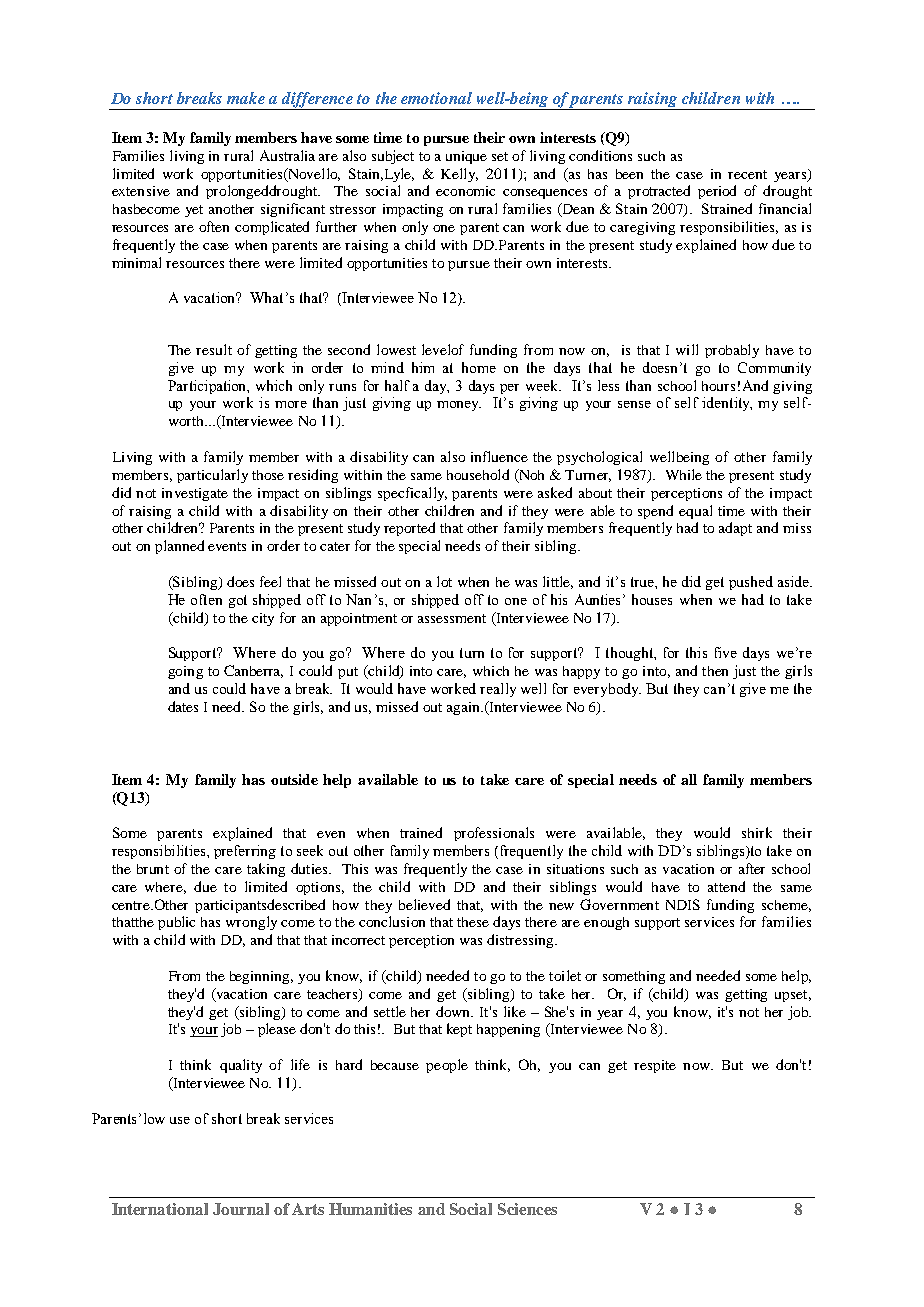  Describe the element at coordinates (466, 157) in the screenshot. I see `unique` at that location.
